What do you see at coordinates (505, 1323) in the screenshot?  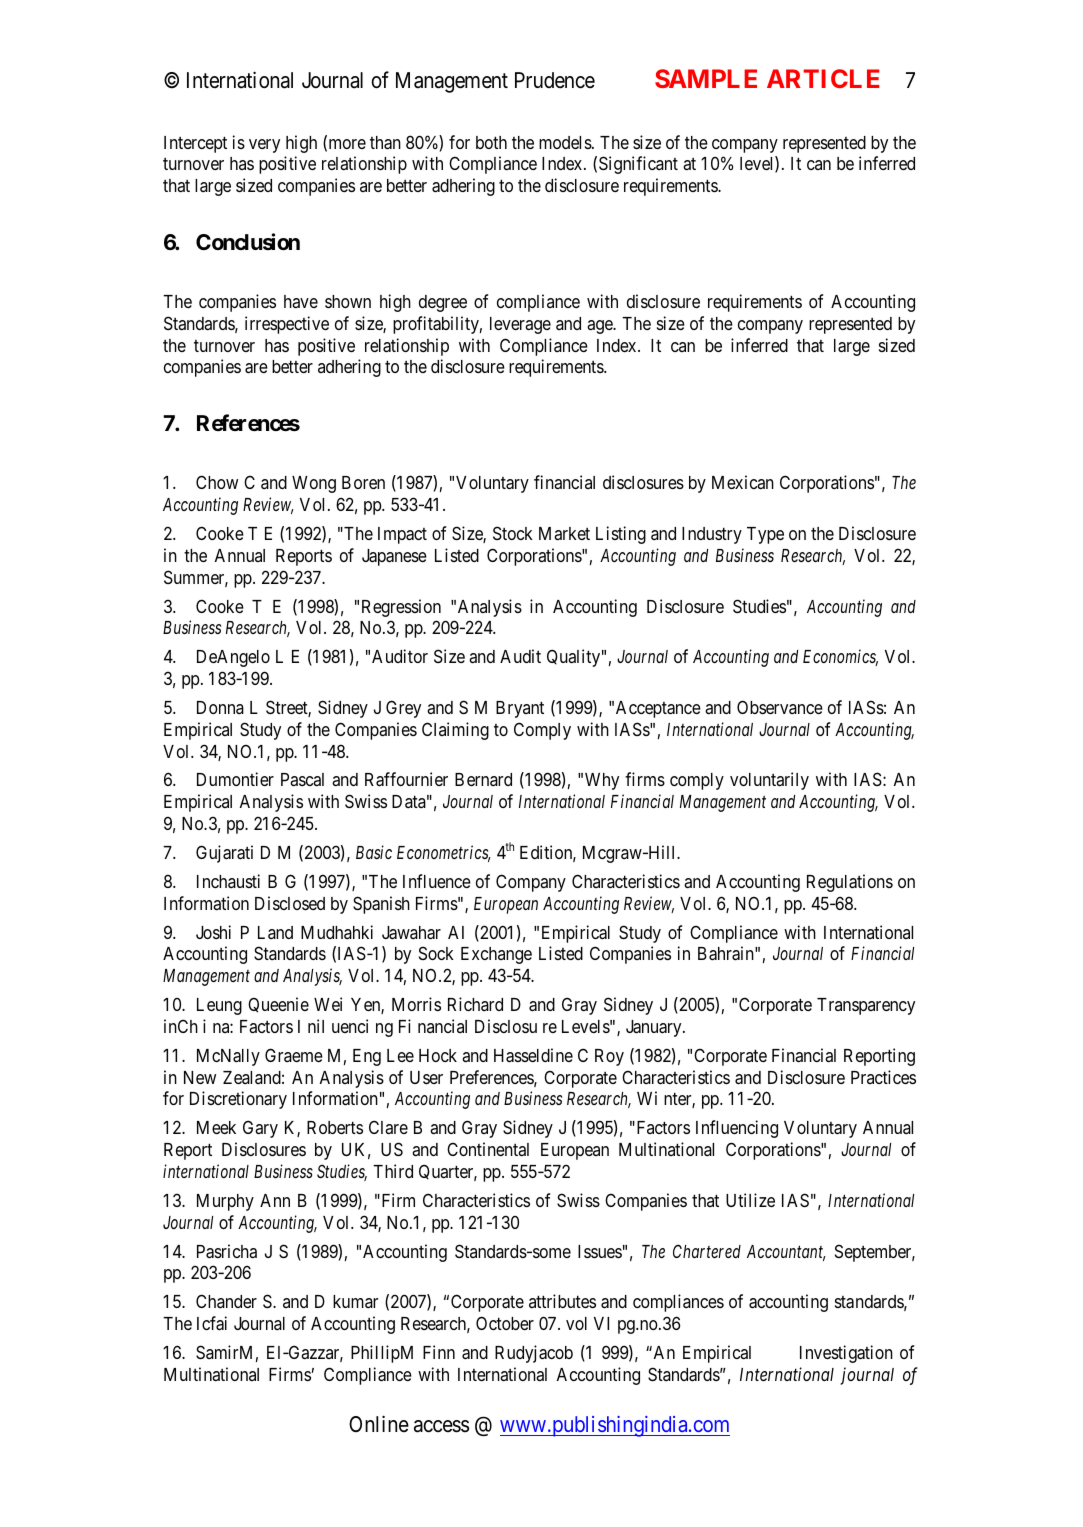 I see `October` at bounding box center [505, 1323].
